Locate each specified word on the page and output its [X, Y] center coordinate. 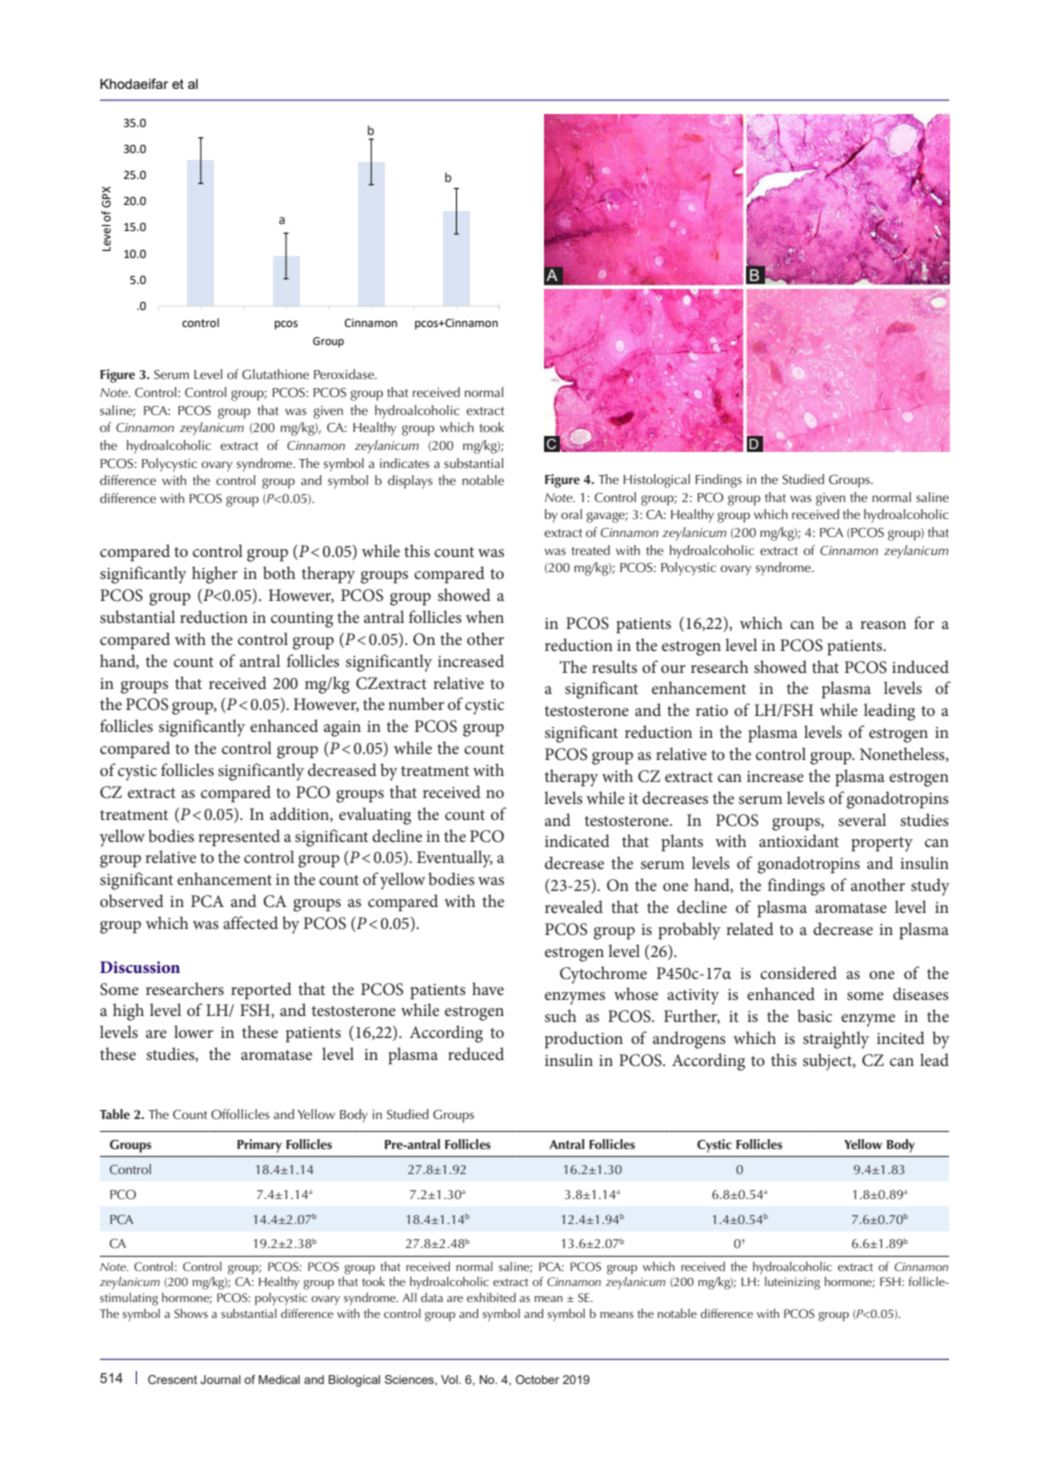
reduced [476, 1053]
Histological [656, 481]
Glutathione [275, 374]
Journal [220, 1379]
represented [239, 838]
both [279, 572]
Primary [259, 1146]
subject [828, 1062]
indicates [405, 463]
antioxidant [799, 840]
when [485, 616]
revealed [574, 906]
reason [883, 625]
